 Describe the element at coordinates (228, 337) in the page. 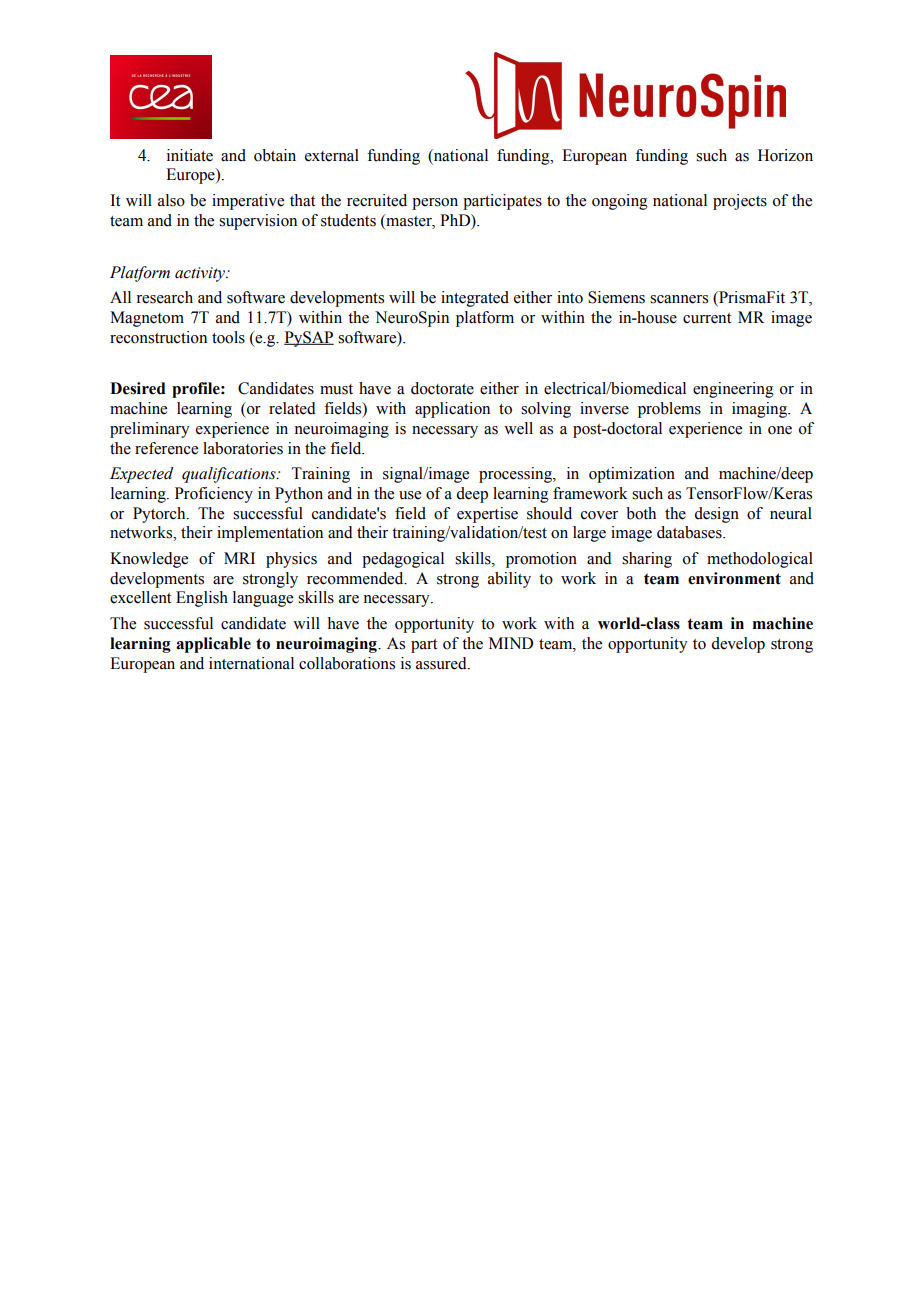

I see `tools` at that location.
